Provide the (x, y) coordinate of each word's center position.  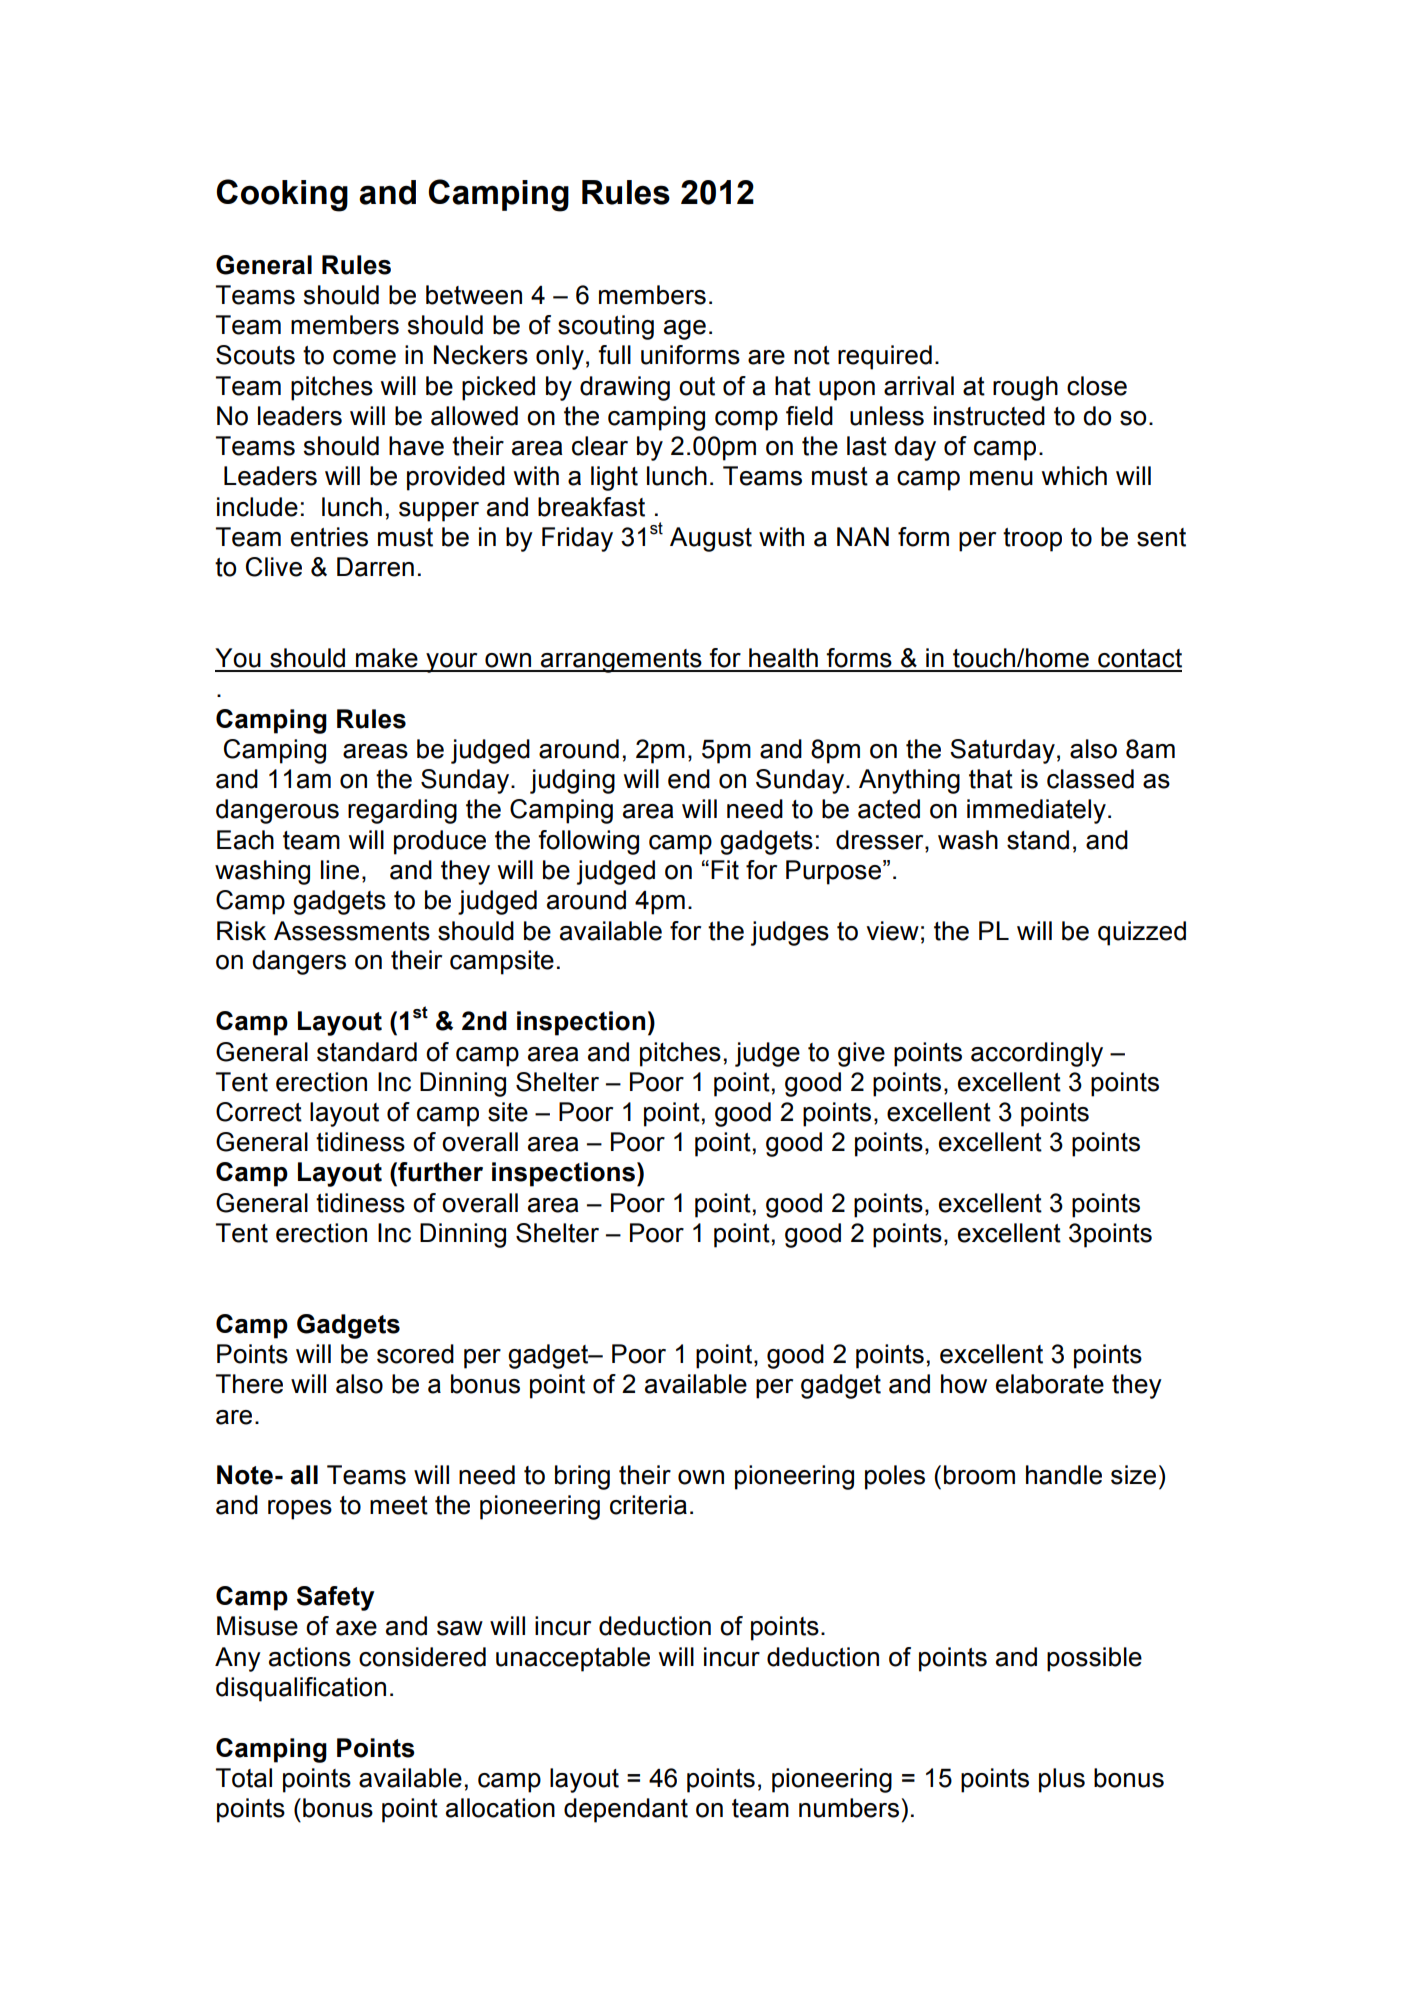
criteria (648, 1505)
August (711, 539)
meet (399, 1505)
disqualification (301, 1689)
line (340, 870)
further (439, 1172)
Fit (725, 870)
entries (329, 537)
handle (1064, 1475)
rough (1025, 388)
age (685, 330)
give (861, 1054)
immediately (1036, 811)
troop (1032, 540)
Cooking (282, 195)
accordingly (1037, 1054)
